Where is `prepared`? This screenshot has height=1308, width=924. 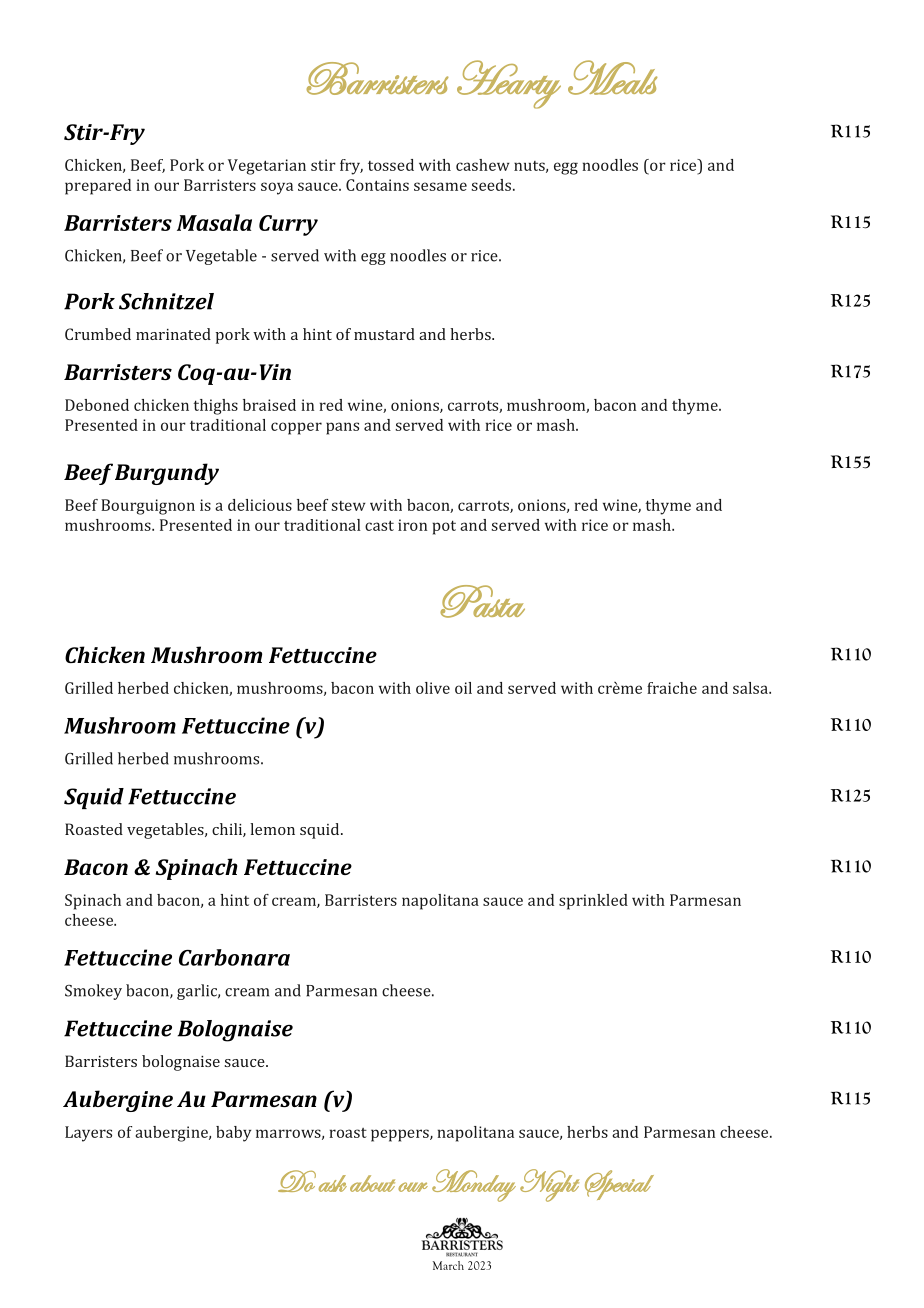 prepared is located at coordinates (98, 187).
